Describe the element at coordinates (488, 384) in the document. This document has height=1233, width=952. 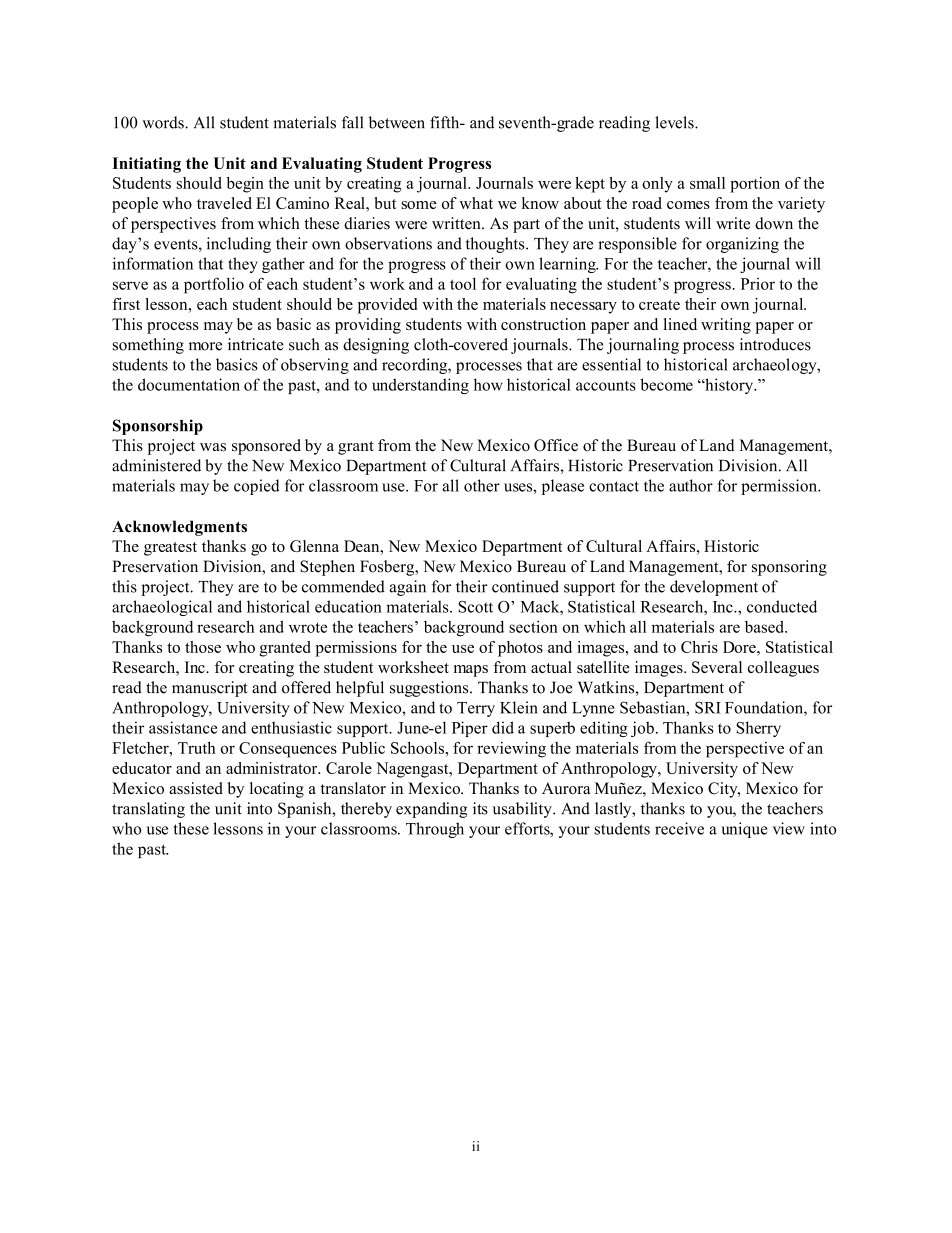
I see `how` at that location.
